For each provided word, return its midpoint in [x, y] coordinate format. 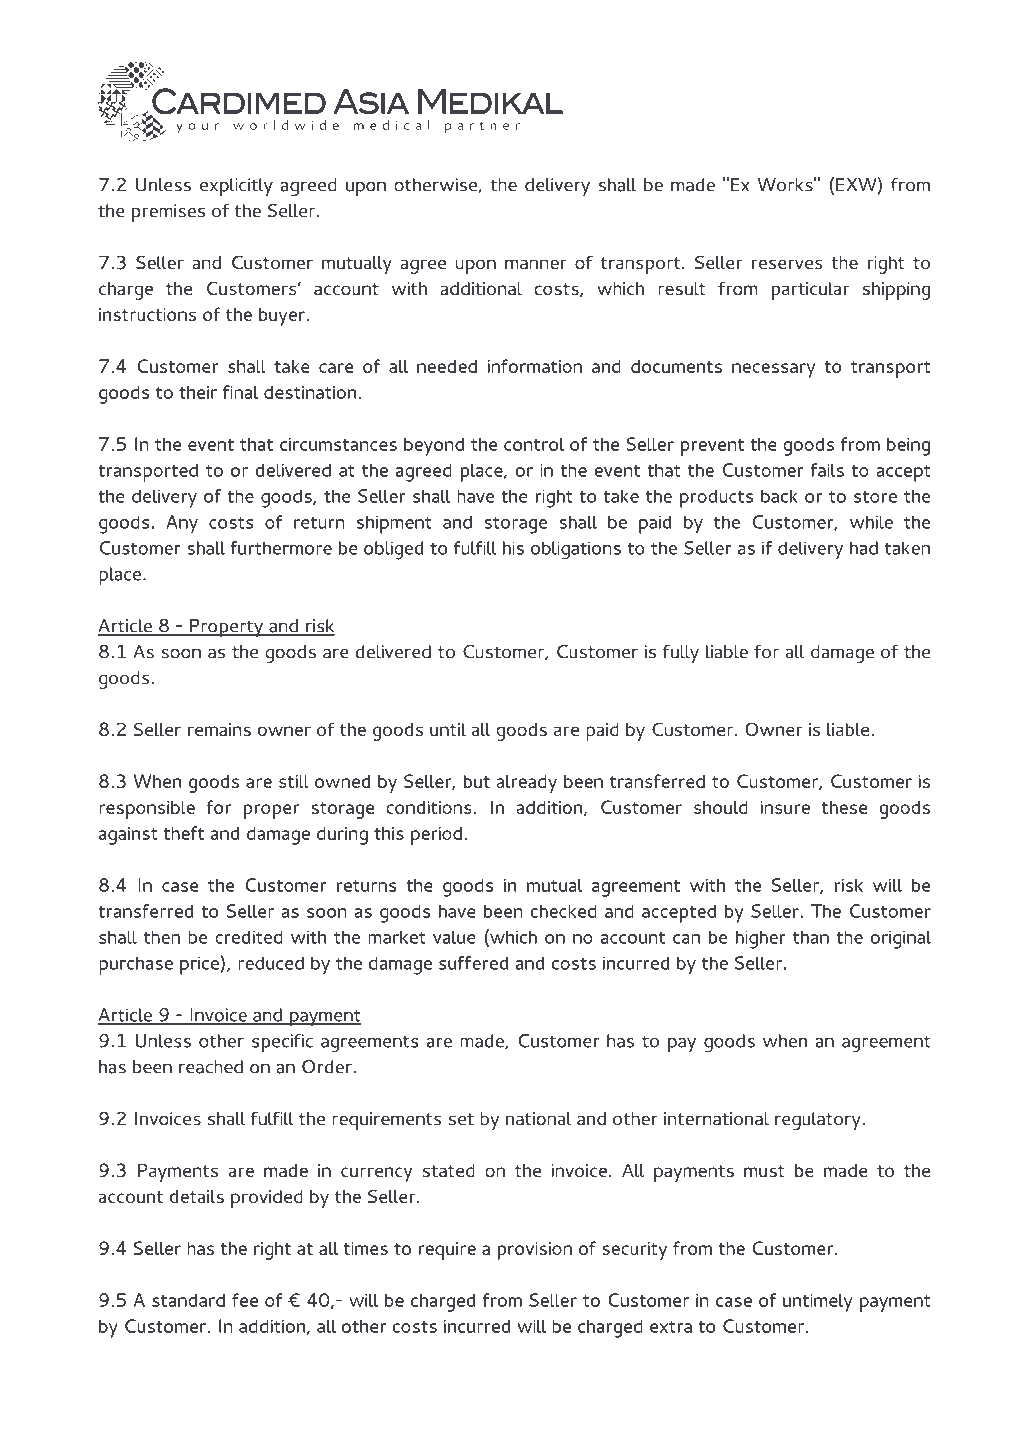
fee [245, 1300]
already [526, 784]
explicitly [236, 187]
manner [536, 264]
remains [219, 729]
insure [785, 807]
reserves [787, 264]
